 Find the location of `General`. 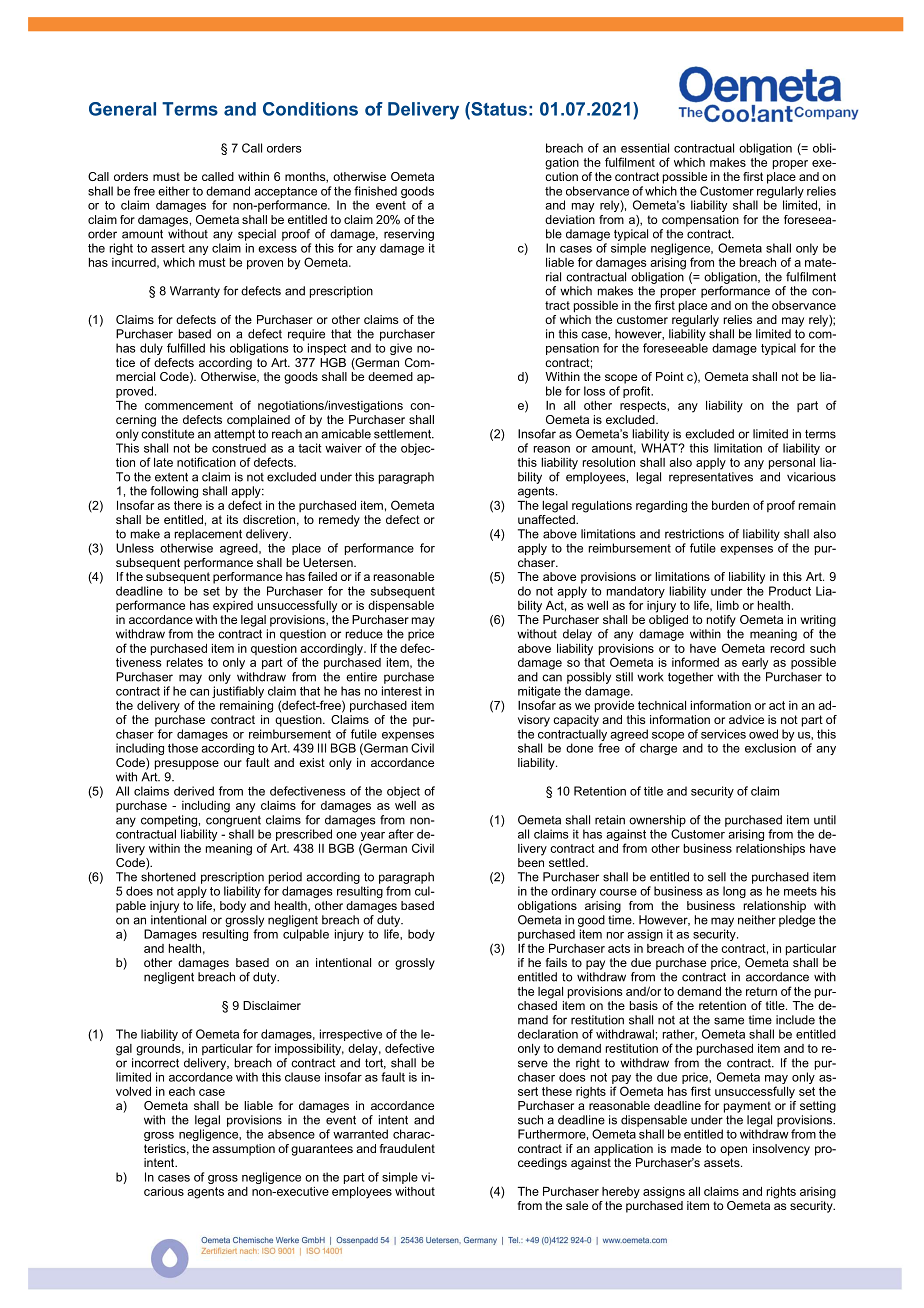

General is located at coordinates (122, 109).
